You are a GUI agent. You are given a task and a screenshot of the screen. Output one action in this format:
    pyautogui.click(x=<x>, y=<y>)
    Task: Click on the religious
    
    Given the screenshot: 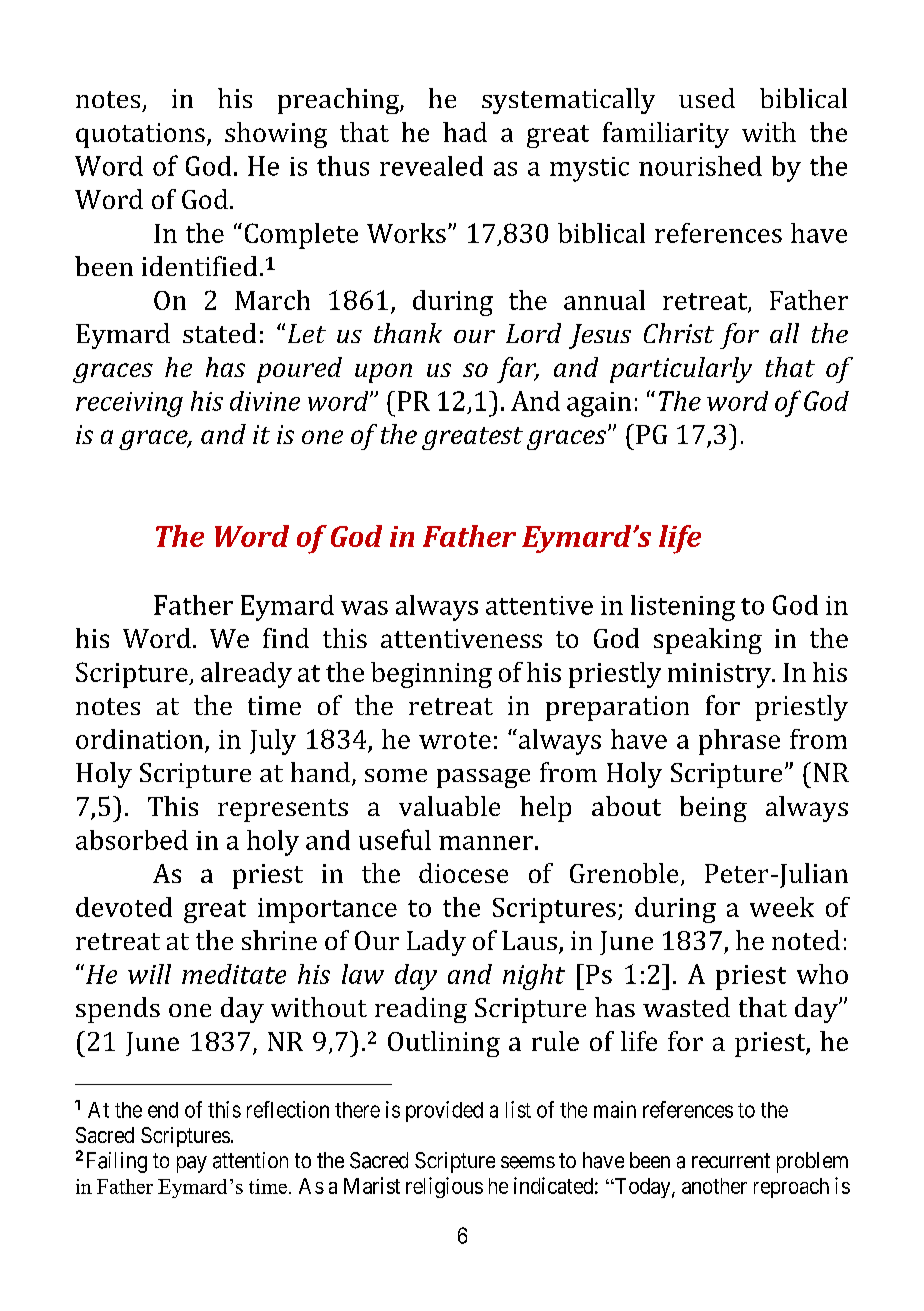 What is the action you would take?
    pyautogui.click(x=444, y=1187)
